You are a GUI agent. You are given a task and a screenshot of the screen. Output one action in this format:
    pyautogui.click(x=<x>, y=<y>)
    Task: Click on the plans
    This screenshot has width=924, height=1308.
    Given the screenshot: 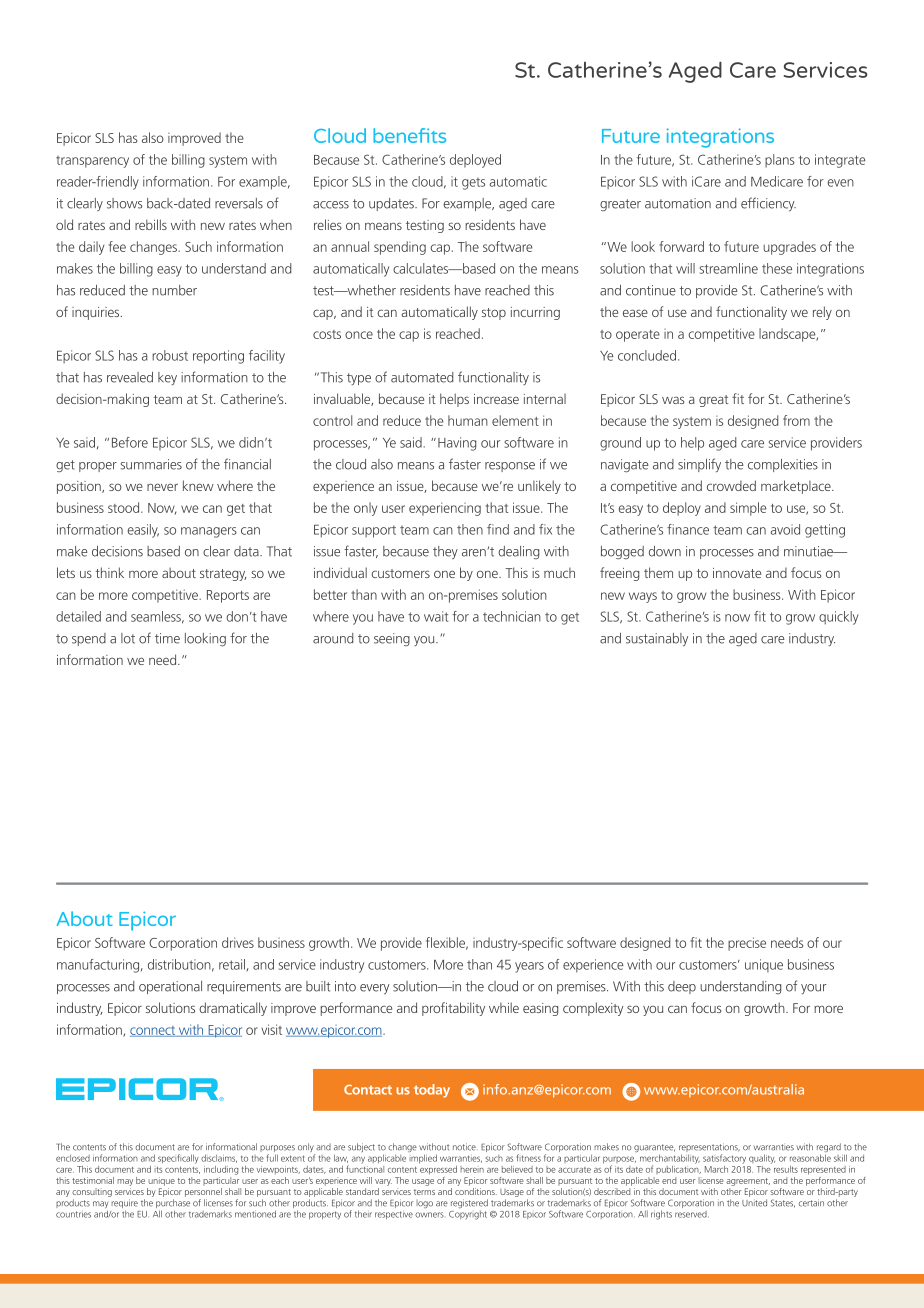 What is the action you would take?
    pyautogui.click(x=780, y=161)
